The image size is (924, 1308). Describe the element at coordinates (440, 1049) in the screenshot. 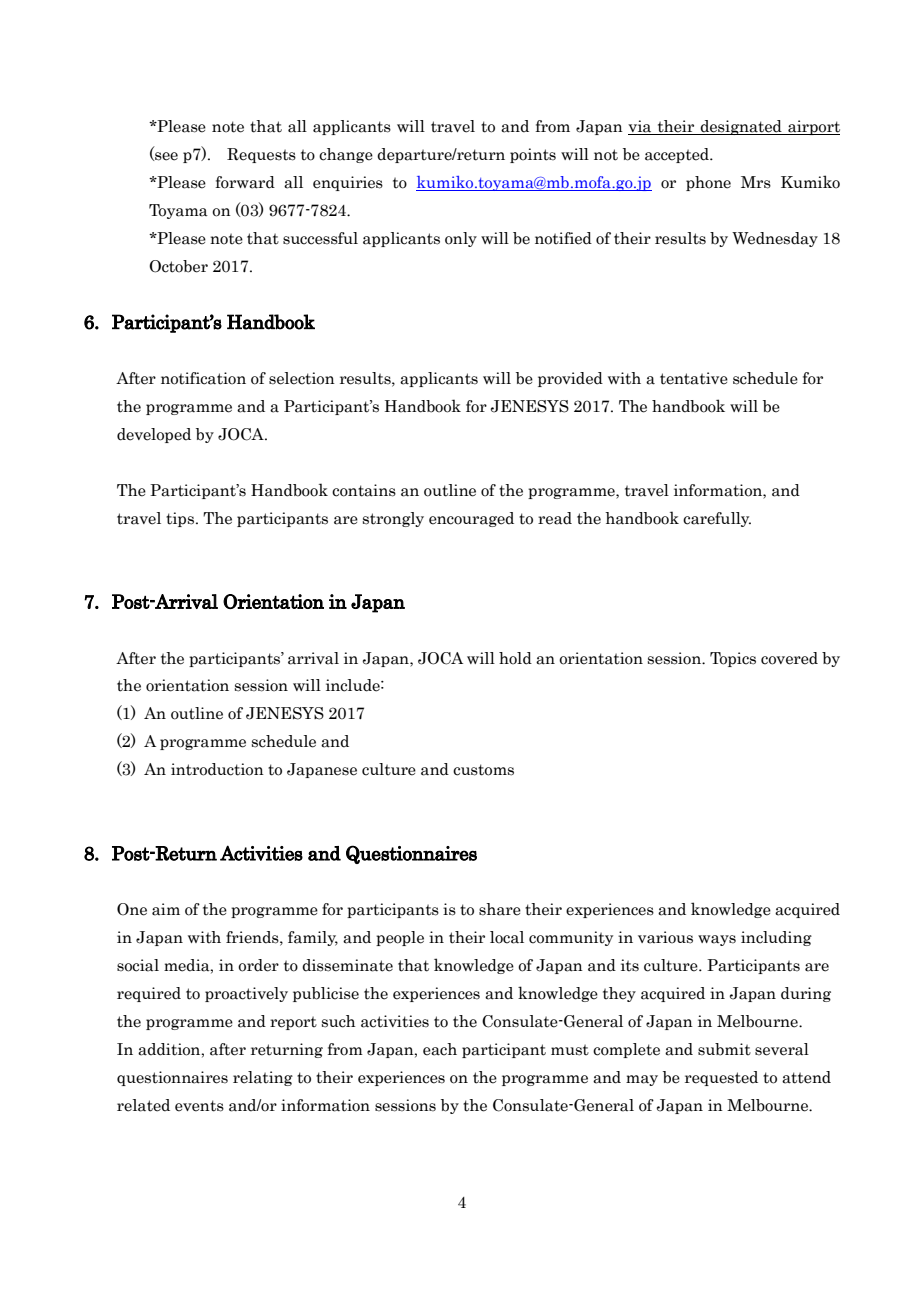

I see `each` at that location.
